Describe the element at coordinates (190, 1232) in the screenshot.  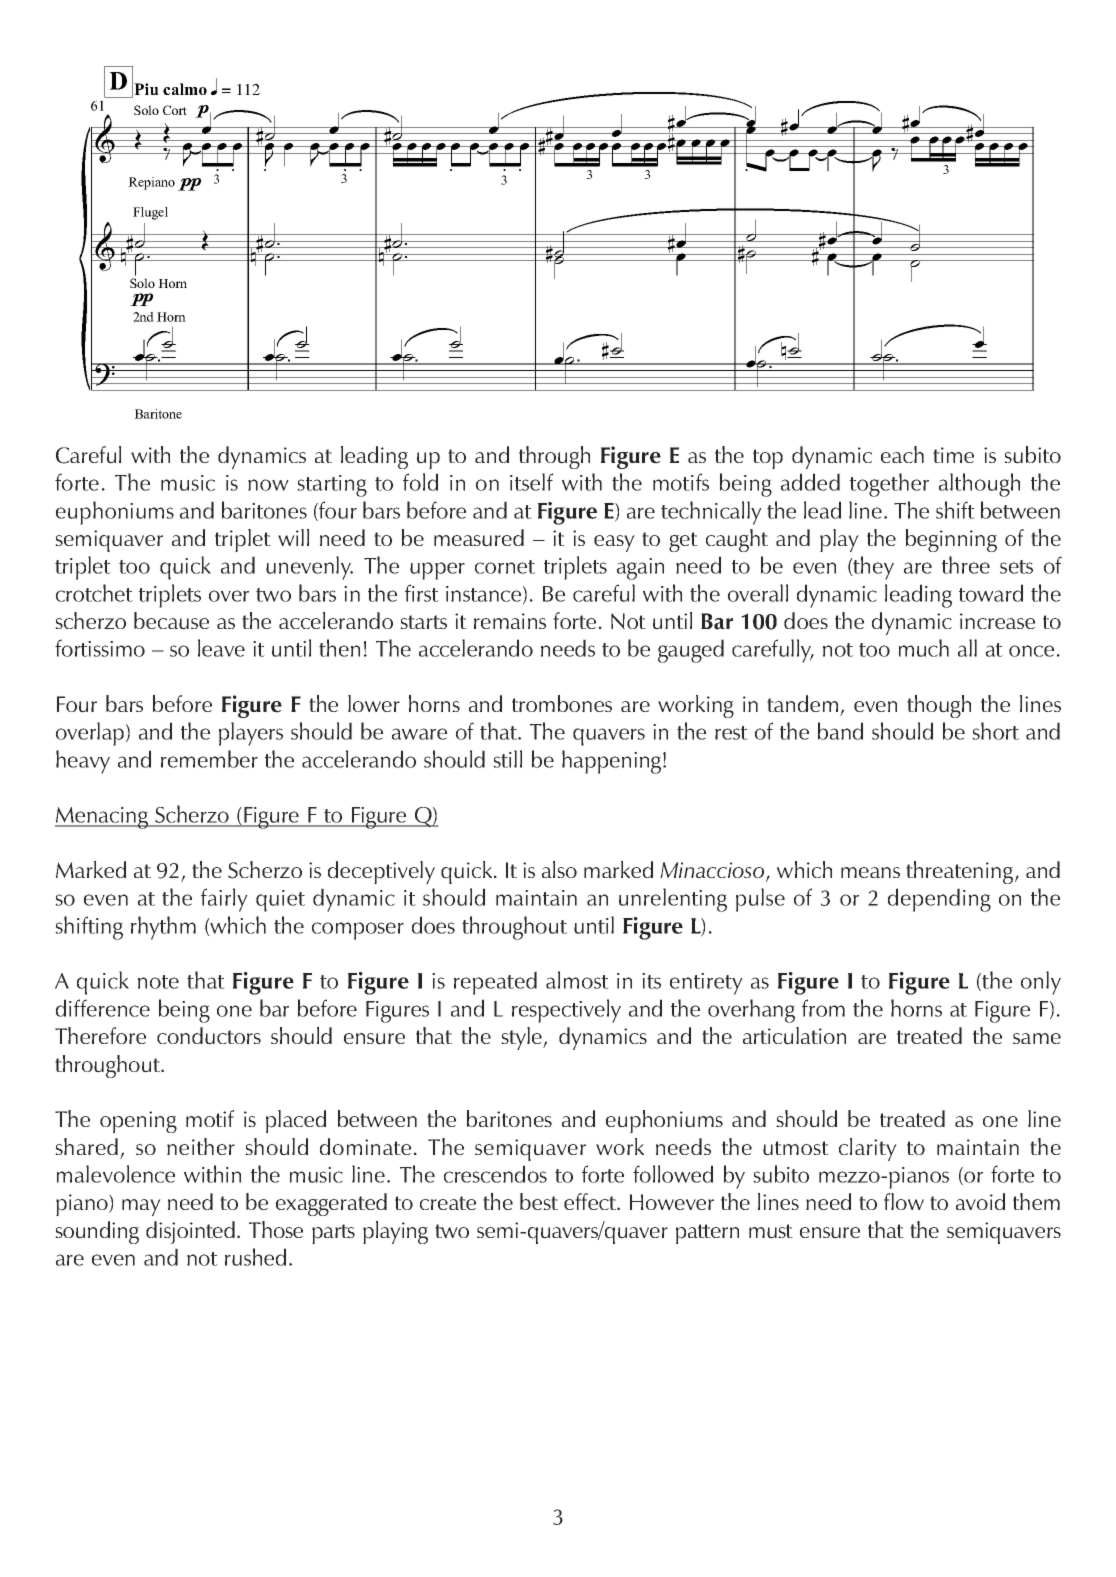
I see `disjointed` at that location.
